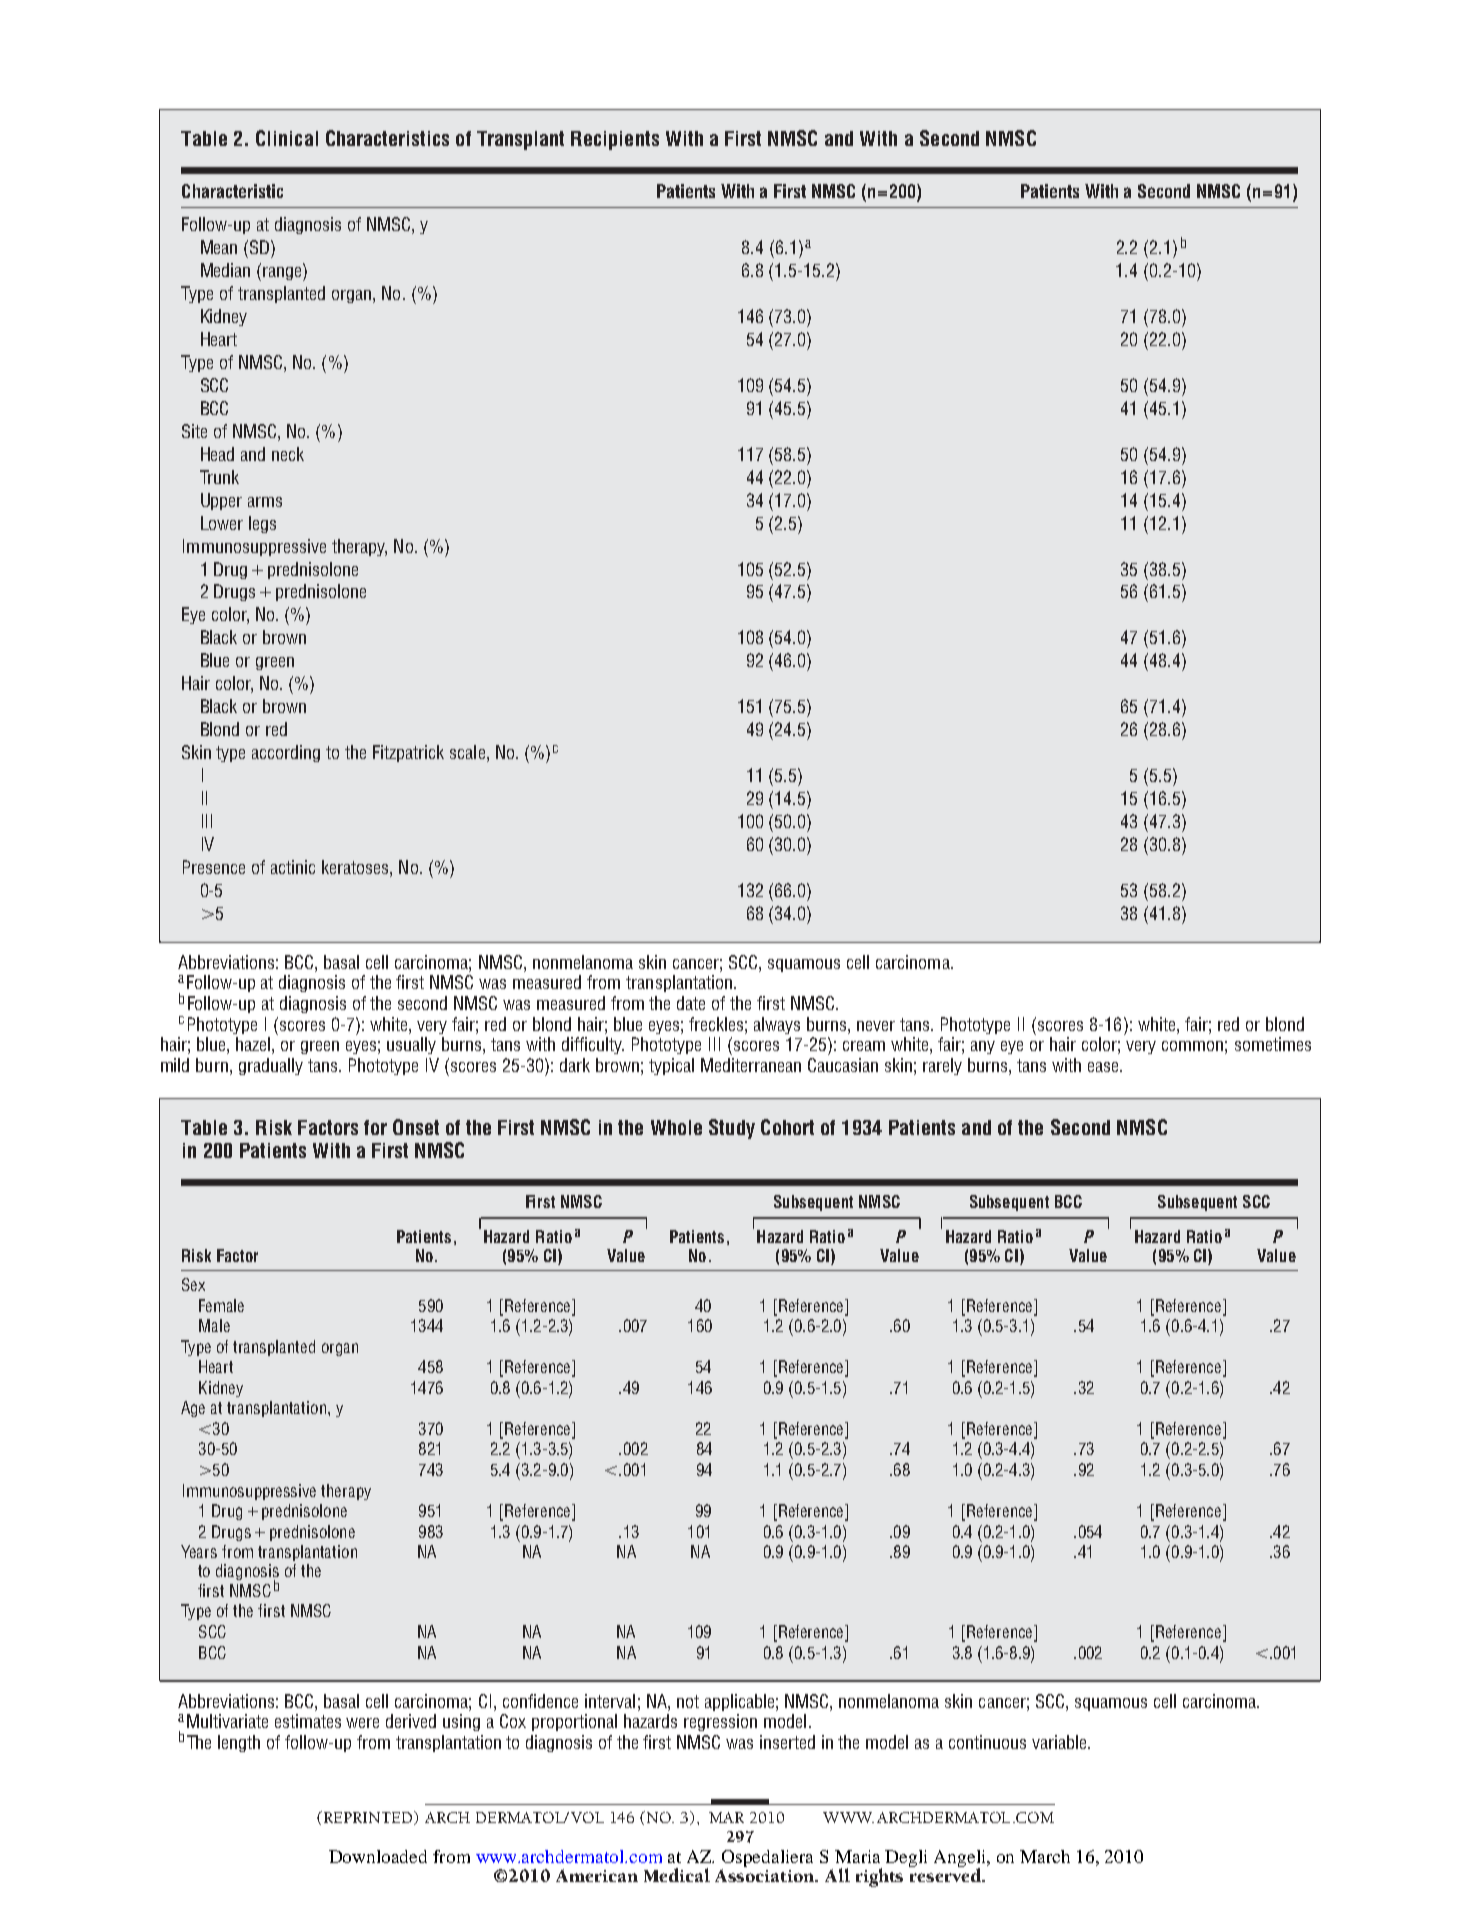 The image size is (1483, 1919). Describe the element at coordinates (283, 272) in the document. I see `range` at that location.
